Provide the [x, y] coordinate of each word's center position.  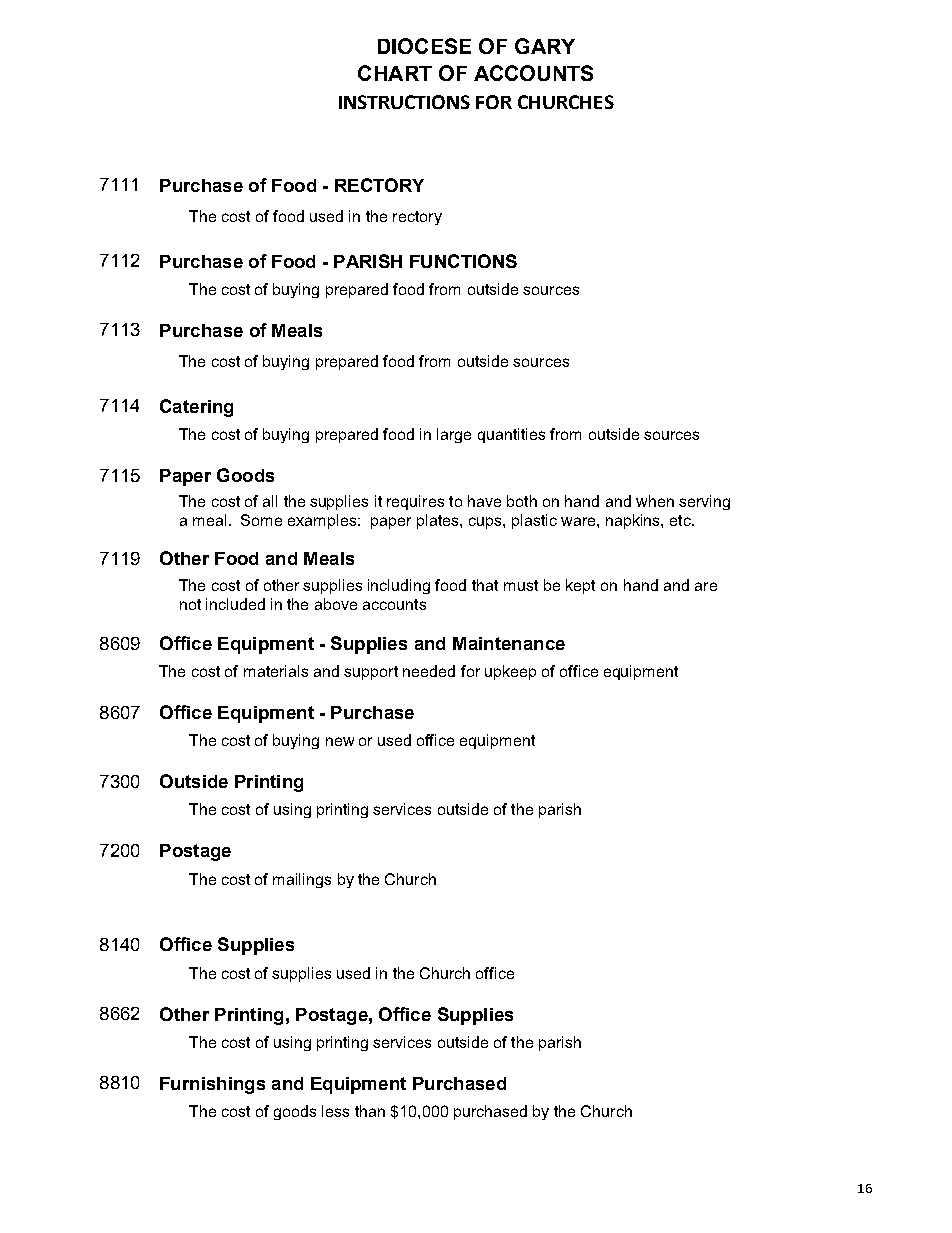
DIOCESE [424, 46]
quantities [511, 435]
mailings [302, 880]
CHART [395, 73]
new [340, 741]
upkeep [510, 672]
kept [580, 586]
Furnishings [212, 1085]
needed [429, 671]
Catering [196, 408]
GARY [545, 46]
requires [415, 502]
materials [276, 671]
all [270, 501]
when [655, 501]
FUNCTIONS [463, 261]
